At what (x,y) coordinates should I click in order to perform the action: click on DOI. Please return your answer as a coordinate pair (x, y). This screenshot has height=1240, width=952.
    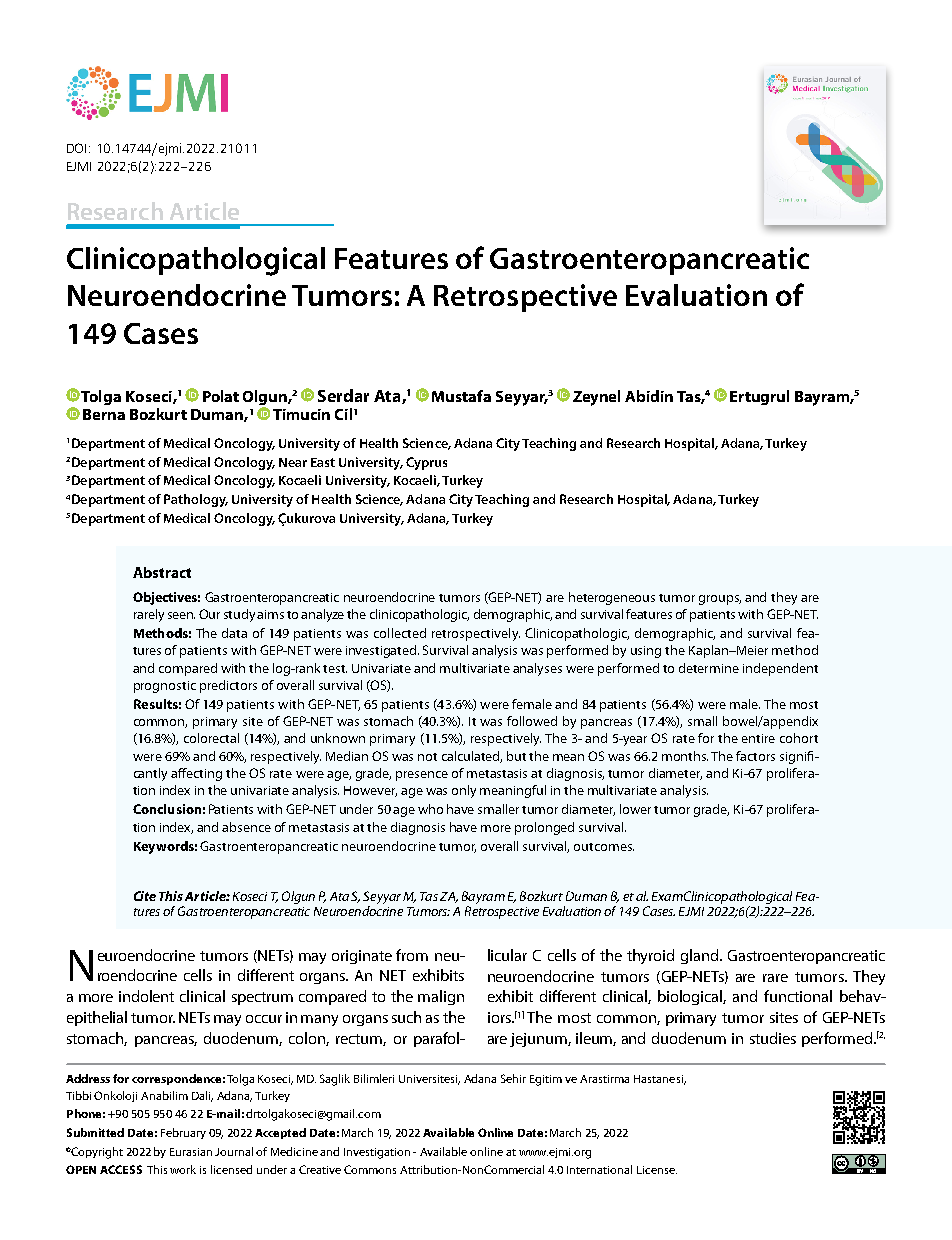
    Looking at the image, I should click on (78, 148).
